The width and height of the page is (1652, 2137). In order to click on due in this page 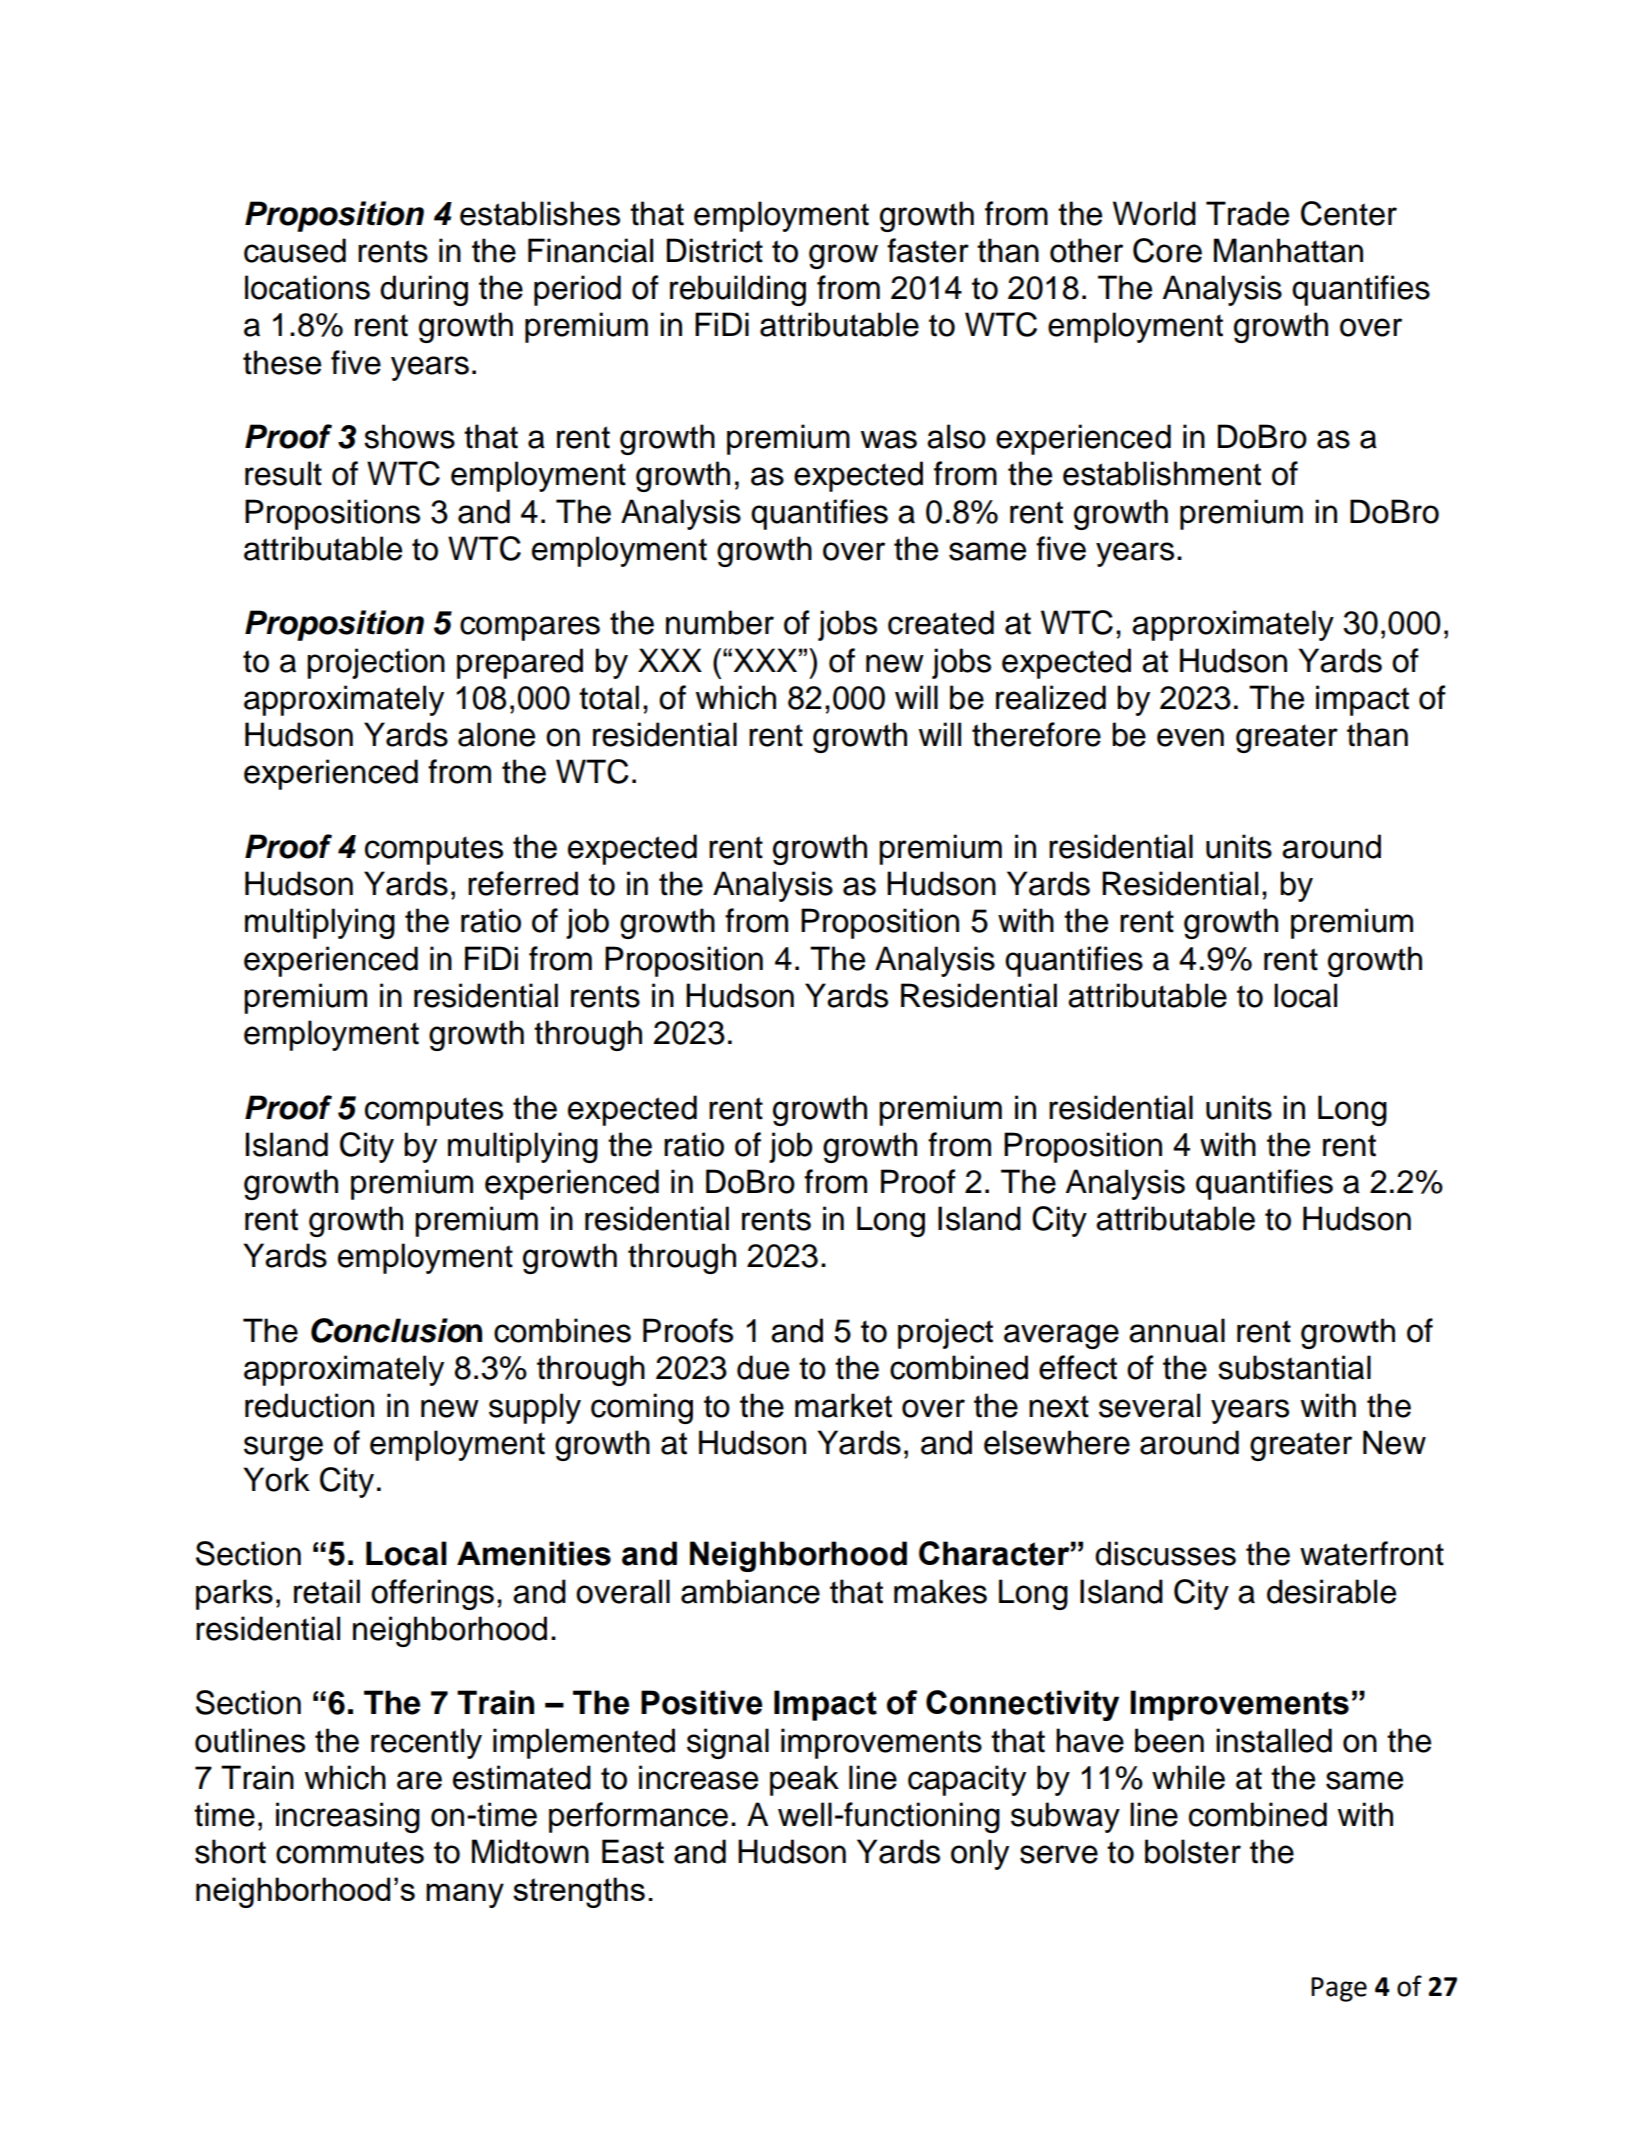, I will do `click(763, 1367)`.
